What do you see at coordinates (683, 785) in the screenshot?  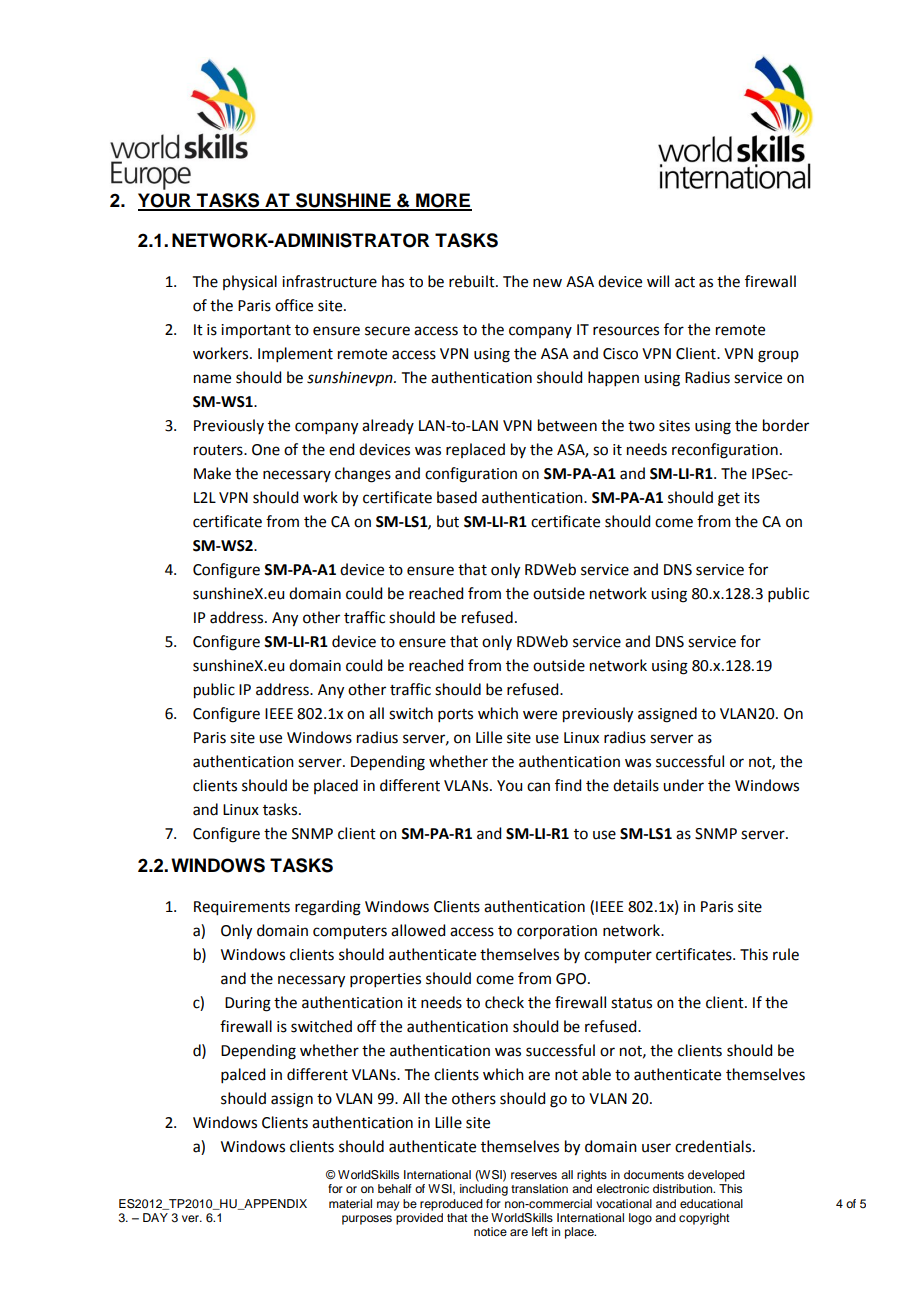 I see `under` at bounding box center [683, 785].
